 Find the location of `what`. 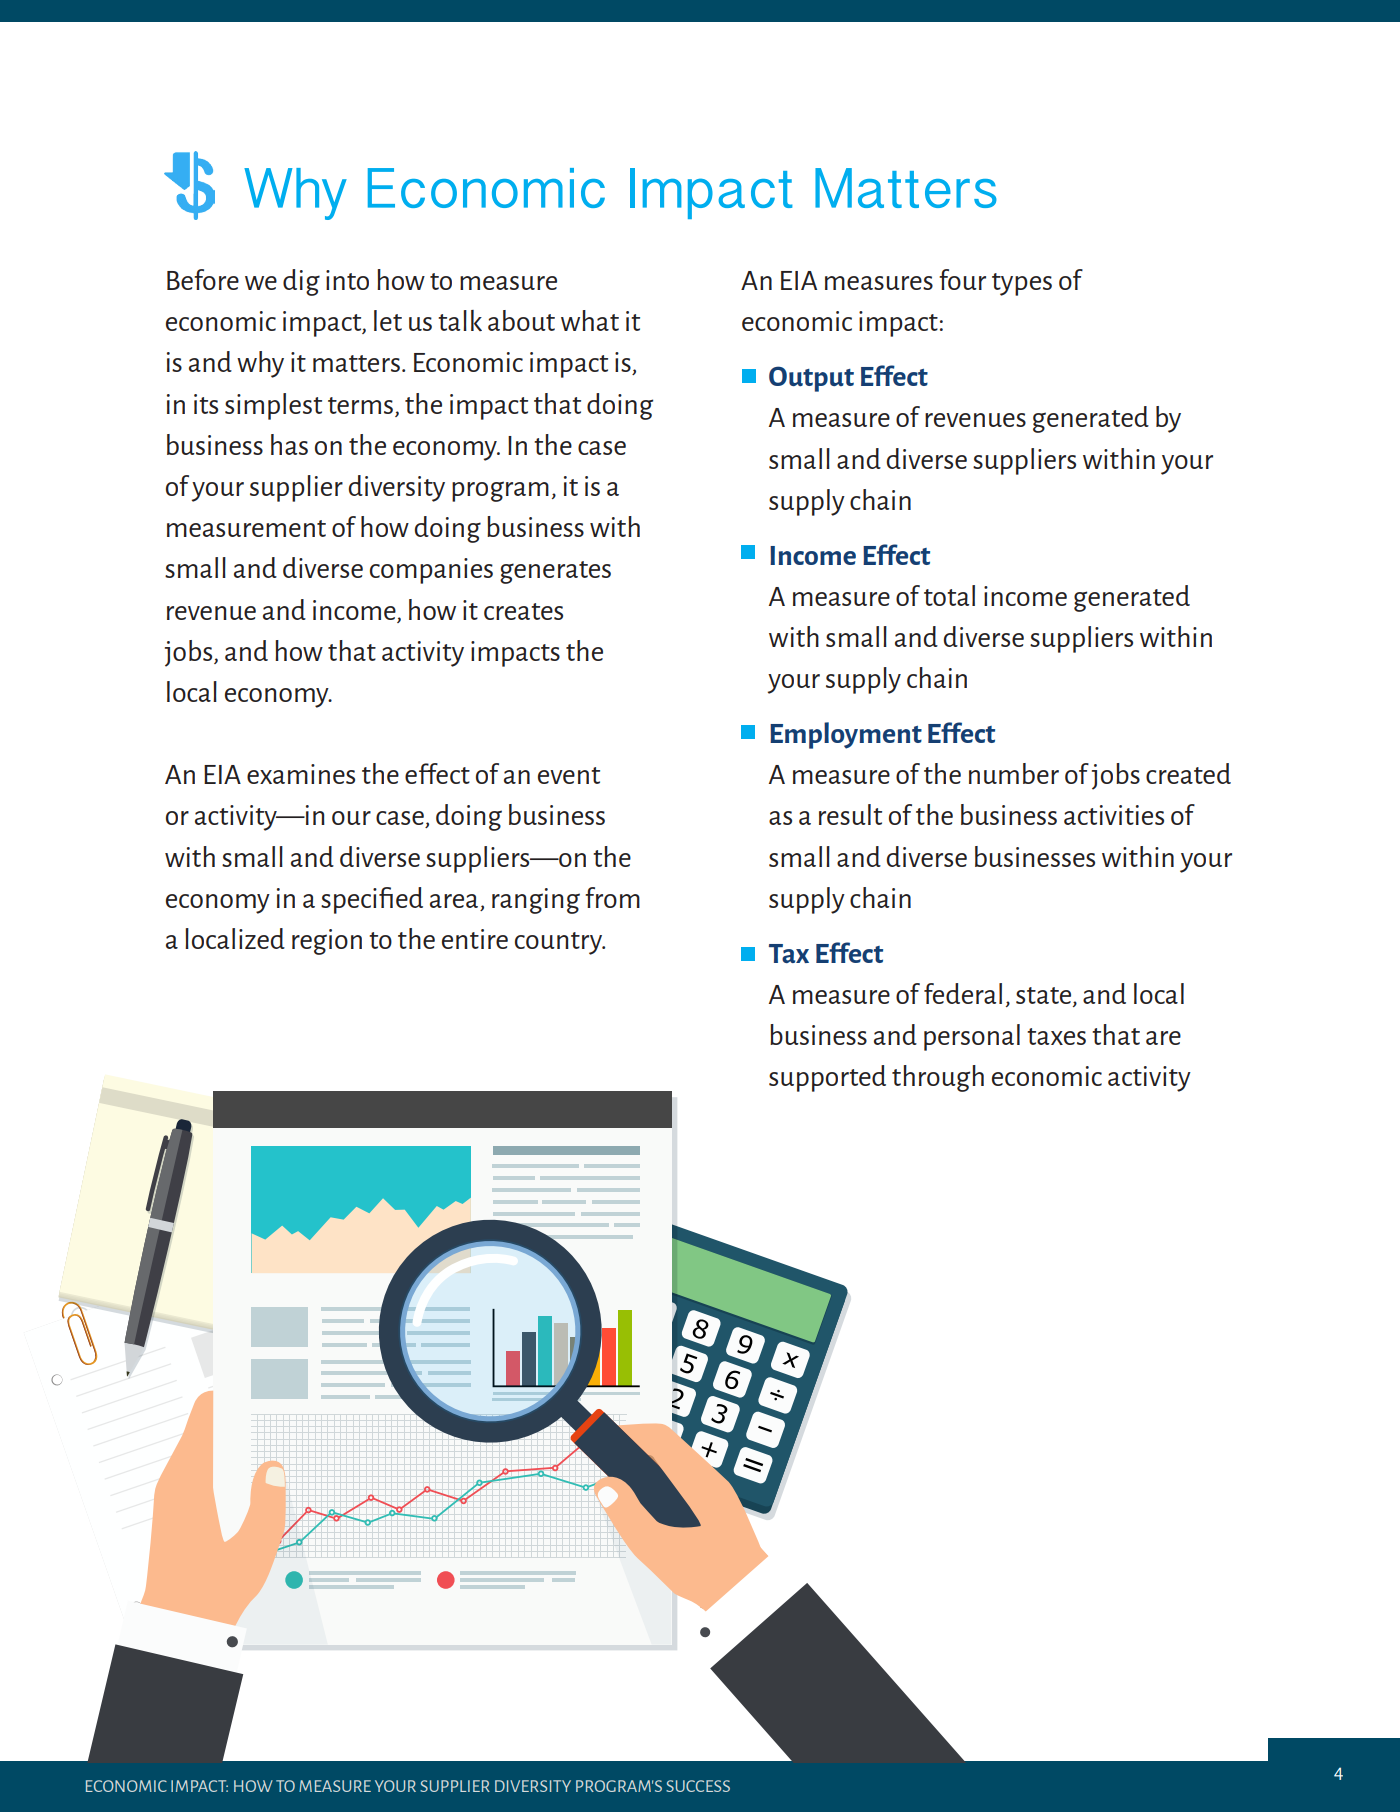

what is located at coordinates (590, 320).
